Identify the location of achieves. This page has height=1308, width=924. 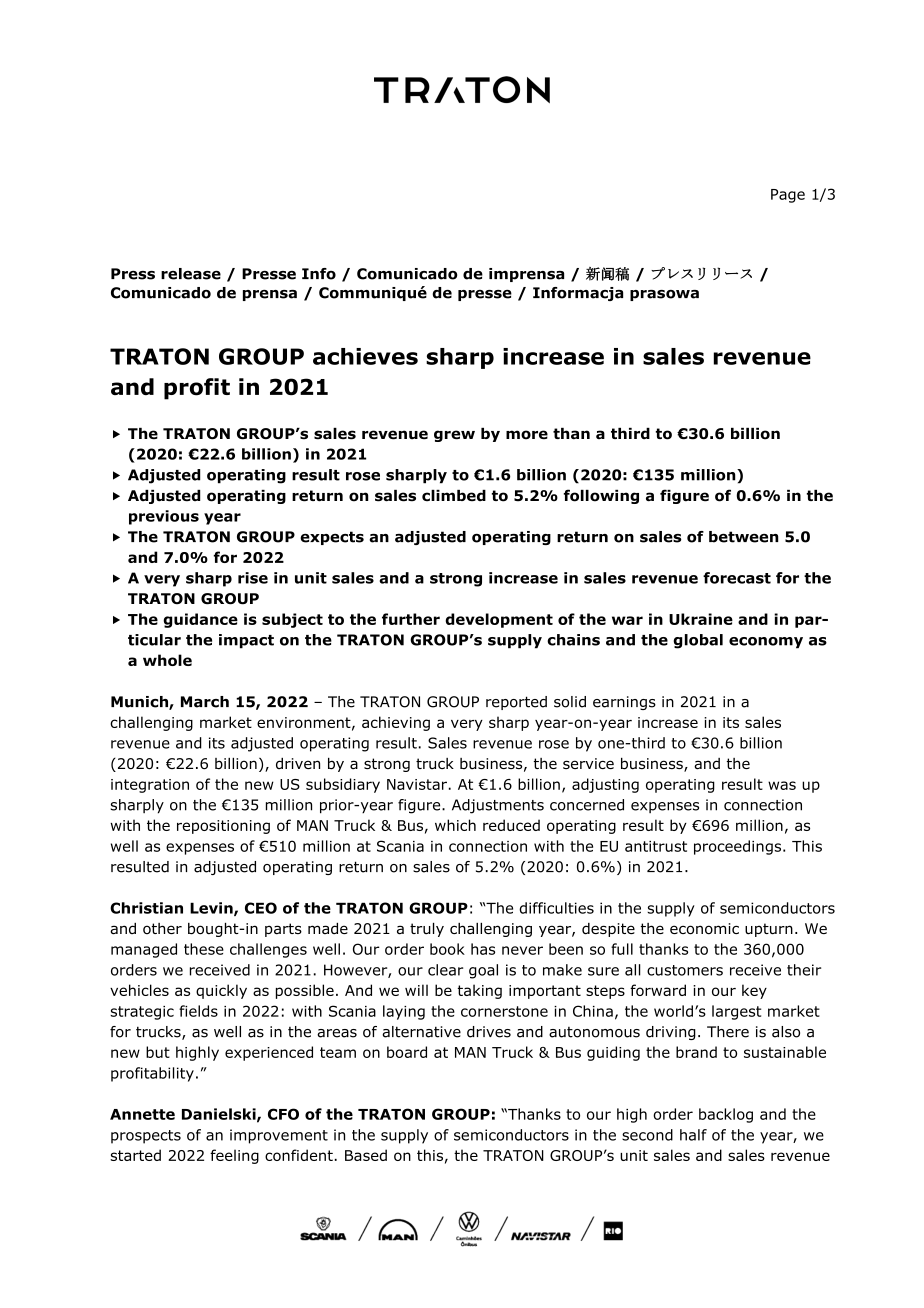
(365, 356).
